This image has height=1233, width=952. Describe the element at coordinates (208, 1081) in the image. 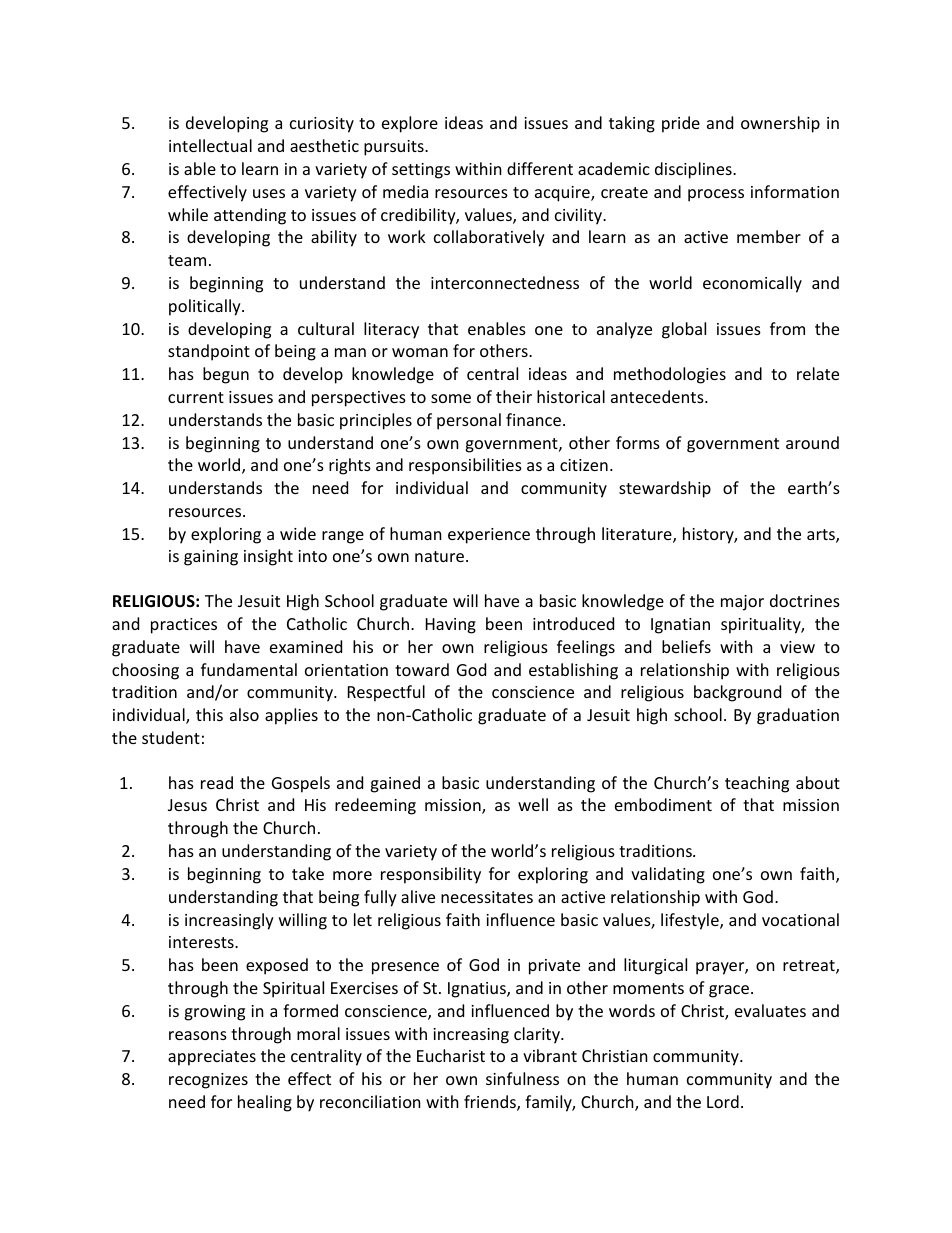

I see `recognizes` at that location.
